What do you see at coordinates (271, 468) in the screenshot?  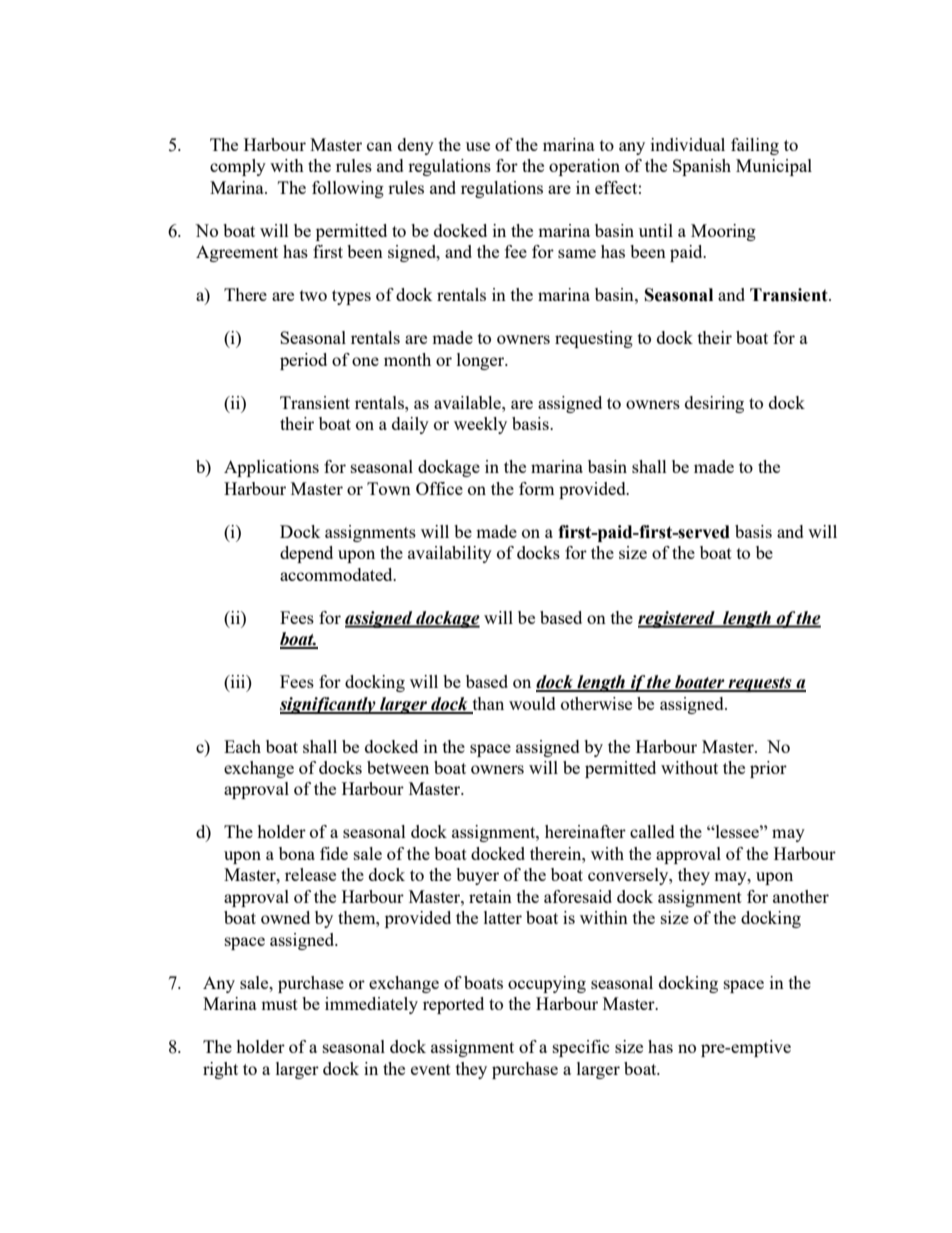 I see `Applications` at bounding box center [271, 468].
